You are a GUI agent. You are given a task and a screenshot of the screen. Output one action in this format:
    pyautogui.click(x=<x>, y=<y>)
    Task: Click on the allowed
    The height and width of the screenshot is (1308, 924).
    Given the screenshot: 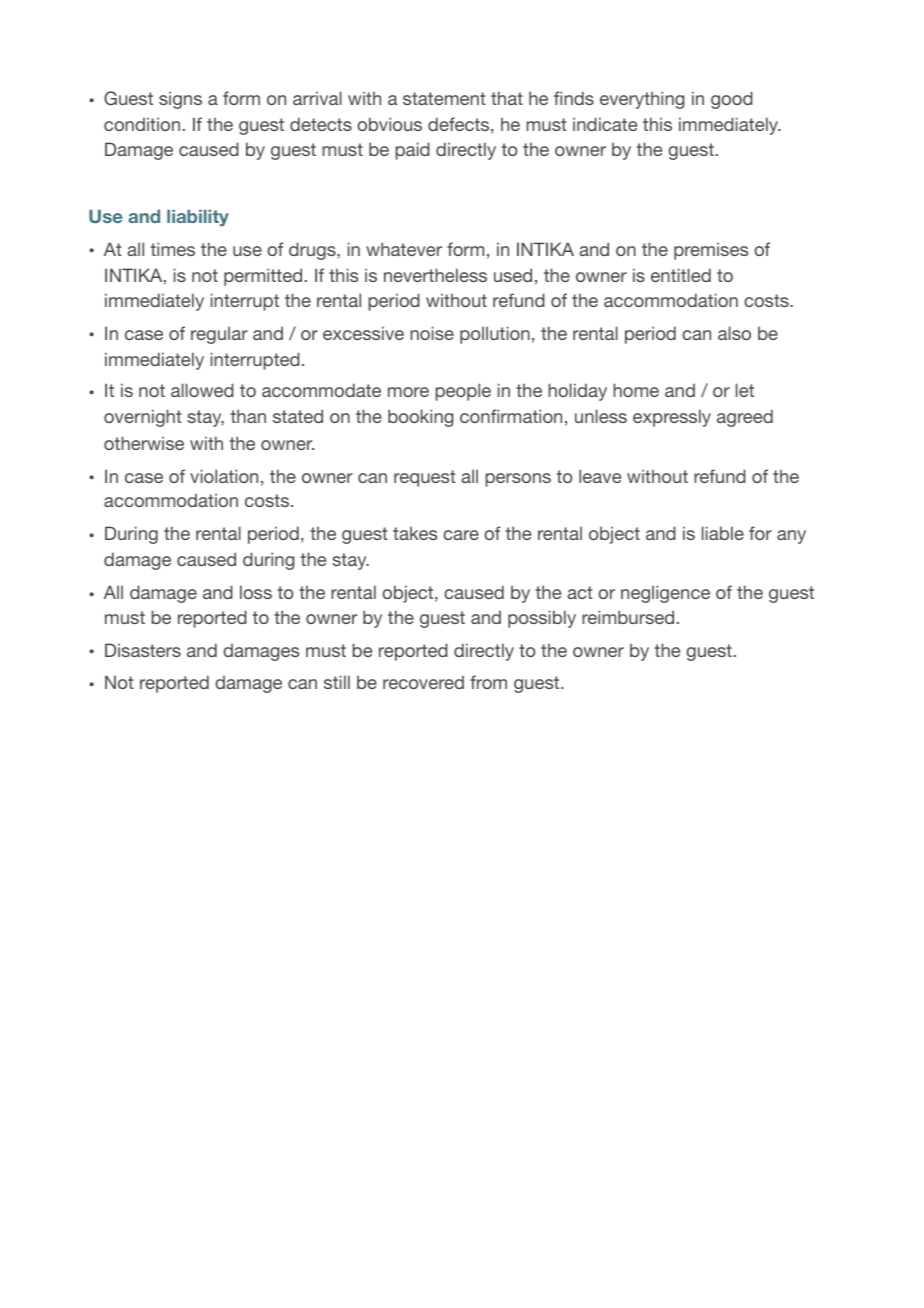 What is the action you would take?
    pyautogui.click(x=202, y=390)
